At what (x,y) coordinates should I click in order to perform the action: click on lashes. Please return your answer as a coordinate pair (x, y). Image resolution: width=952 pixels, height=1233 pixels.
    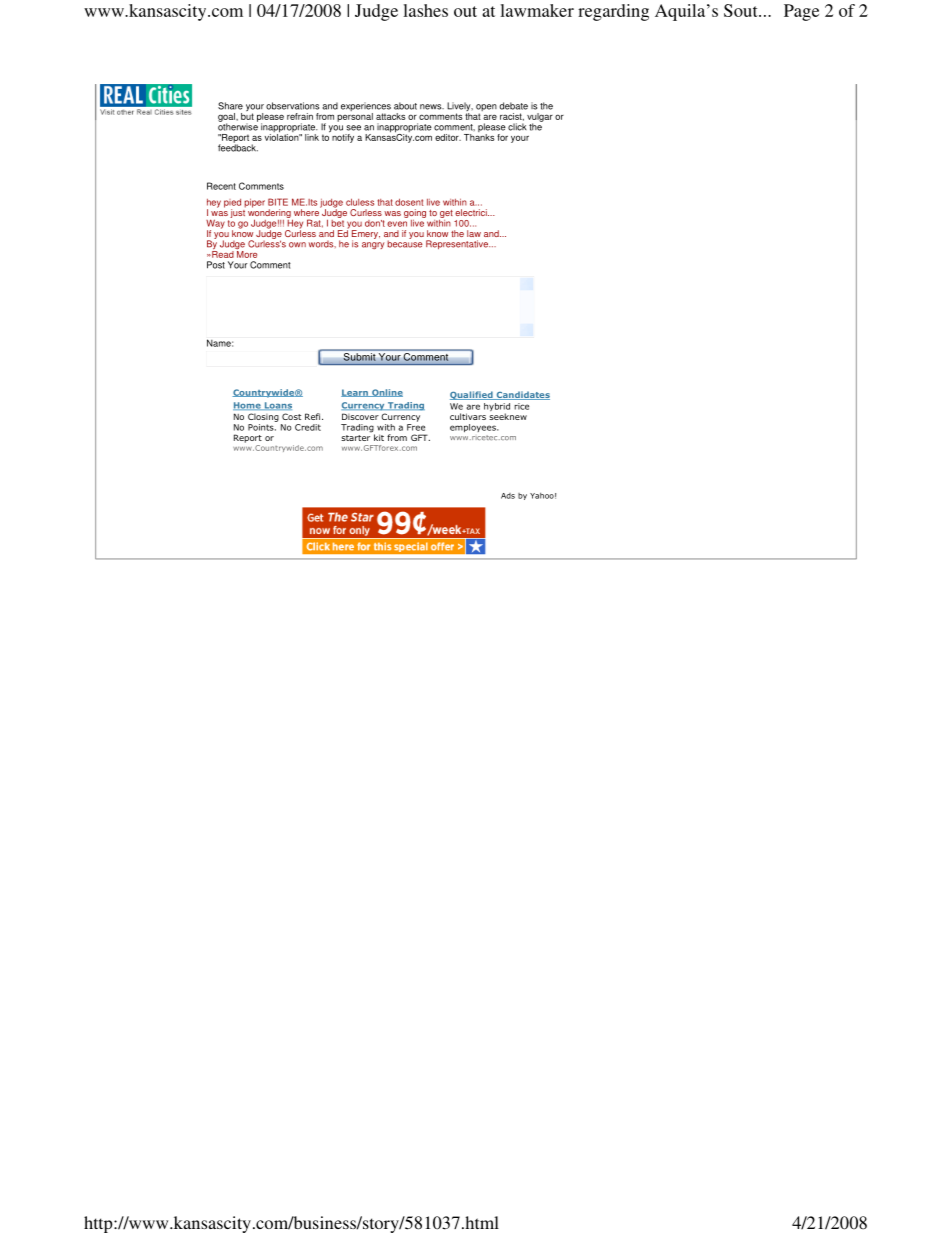
    Looking at the image, I should click on (425, 10).
